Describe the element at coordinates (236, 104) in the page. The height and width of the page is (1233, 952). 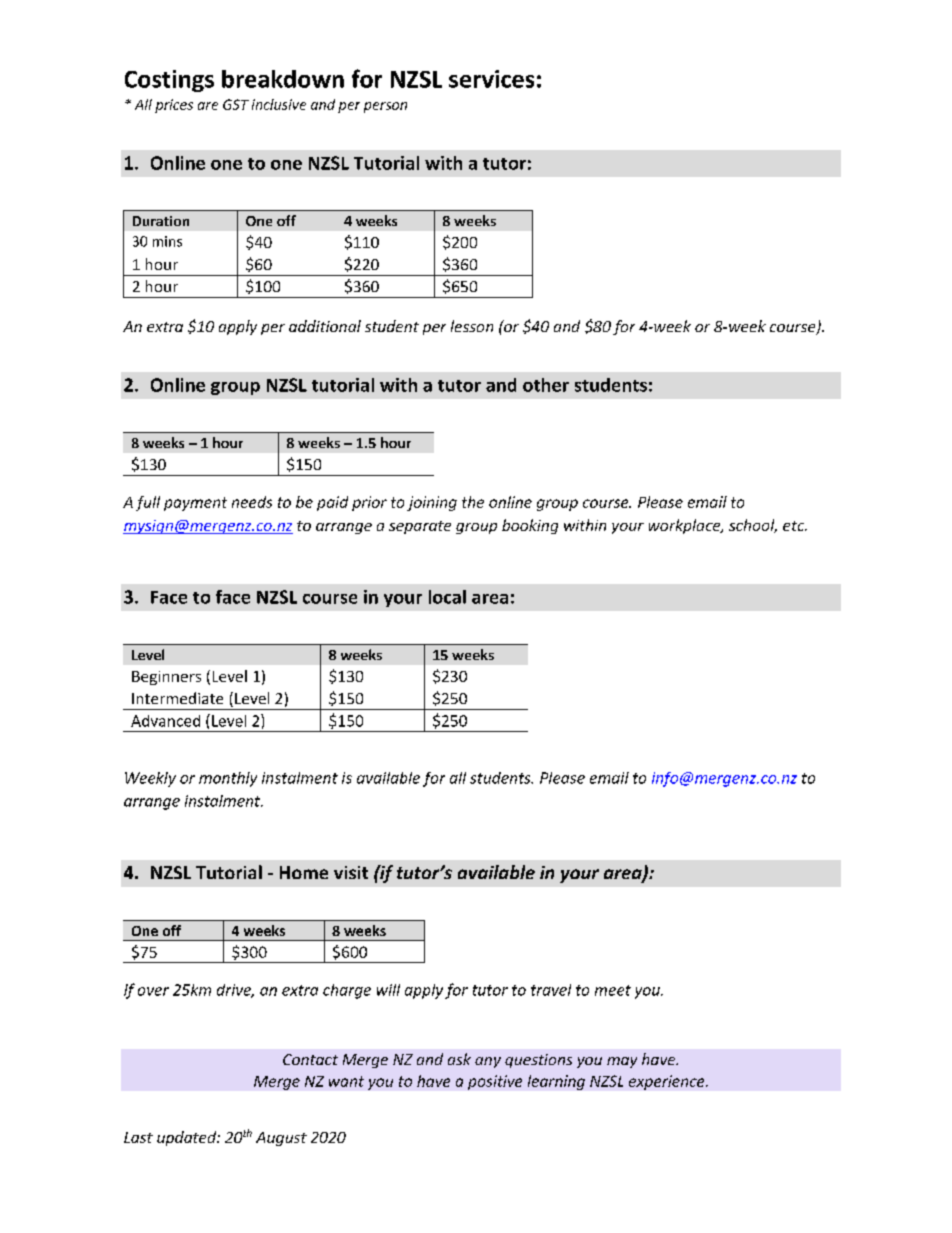
I see `GST` at that location.
